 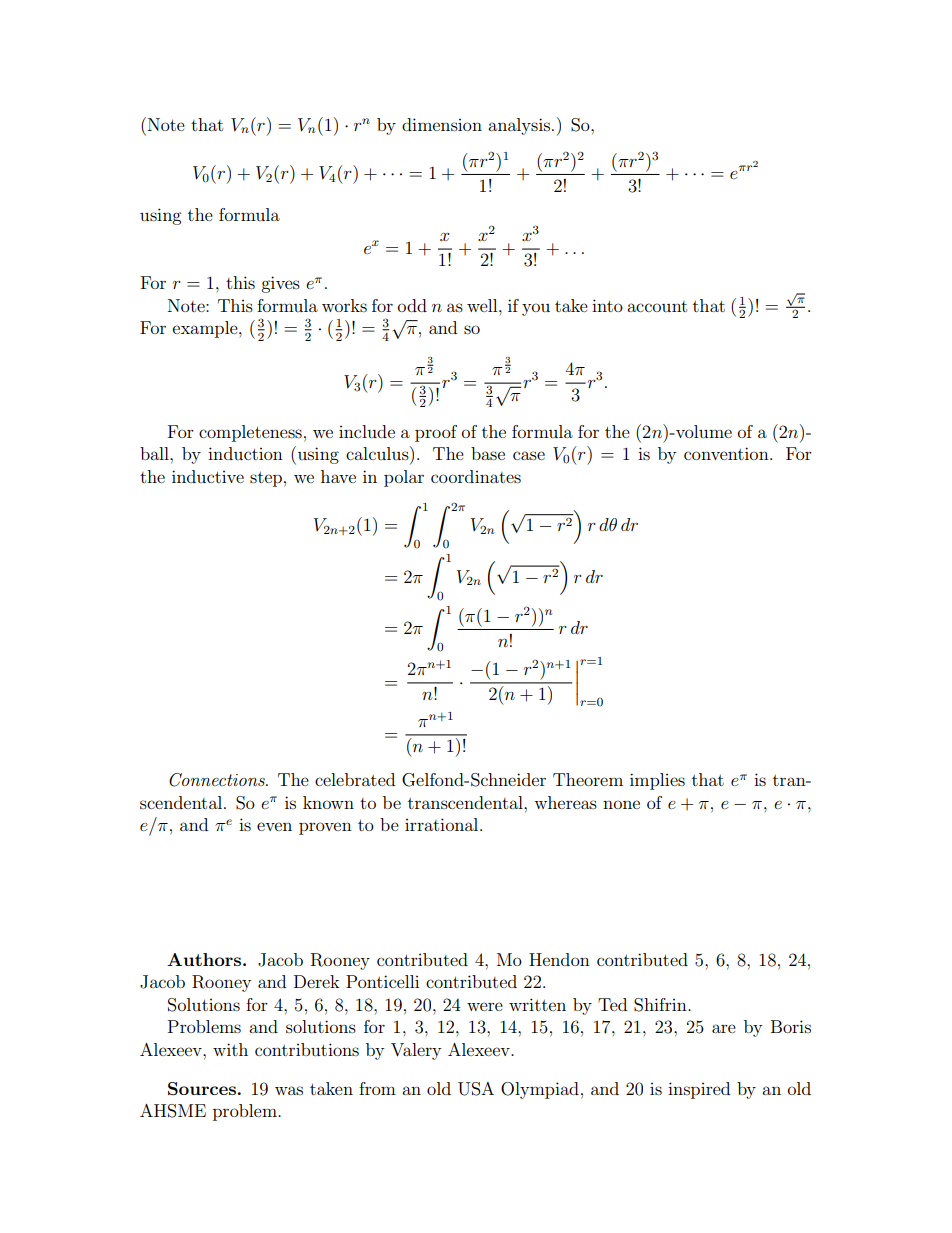 What do you see at coordinates (727, 453) in the page?
I see `convention` at bounding box center [727, 453].
